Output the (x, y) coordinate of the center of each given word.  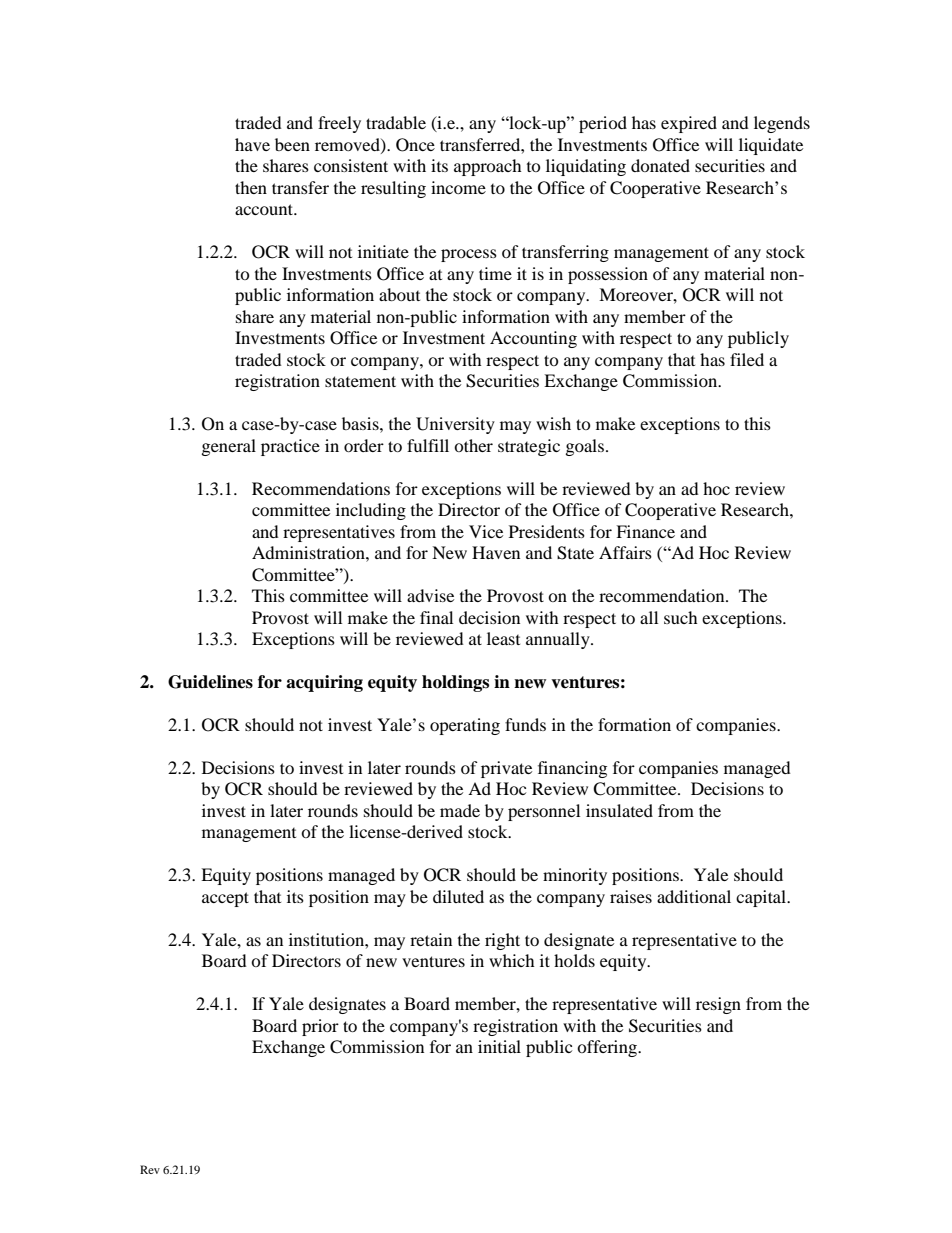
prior (320, 1027)
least (503, 638)
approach (488, 167)
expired (689, 124)
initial (499, 1046)
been (292, 144)
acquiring (324, 683)
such (681, 617)
